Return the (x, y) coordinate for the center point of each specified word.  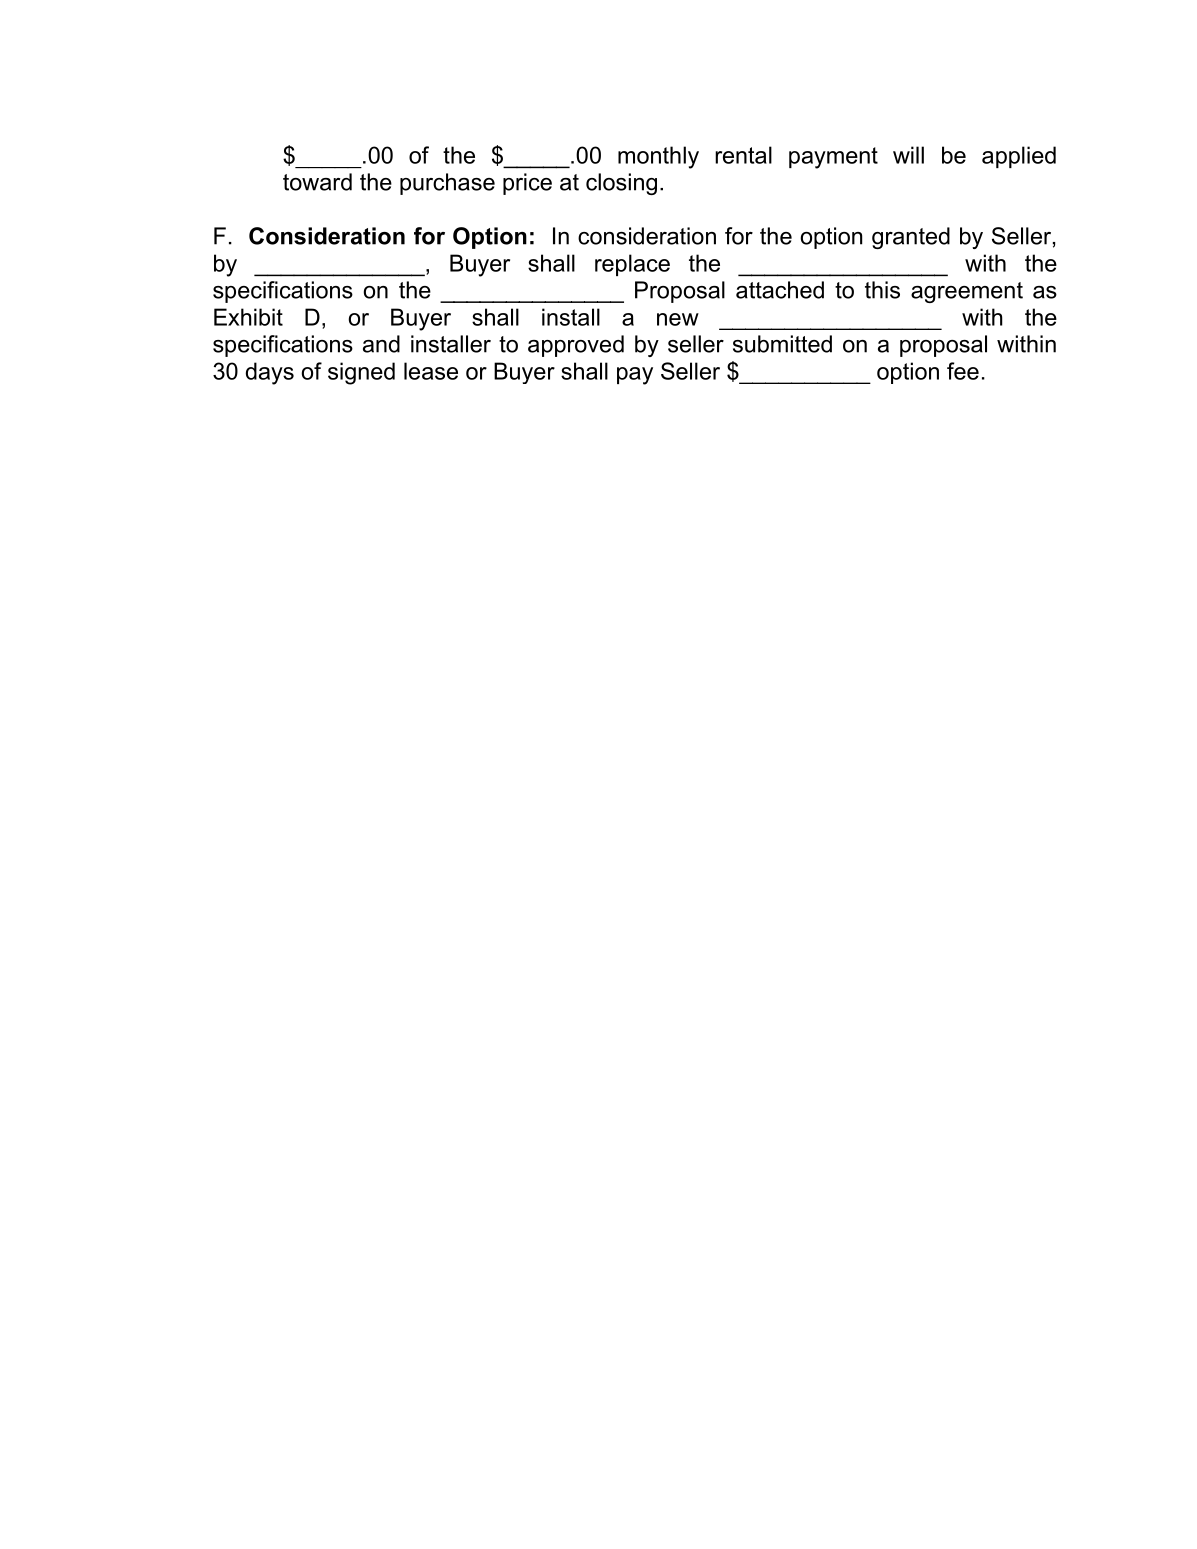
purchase (447, 184)
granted (911, 238)
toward (317, 182)
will (908, 155)
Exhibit (248, 317)
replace (632, 265)
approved (576, 346)
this (882, 290)
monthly (658, 157)
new (678, 319)
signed (361, 373)
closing (621, 184)
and (381, 344)
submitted (782, 344)
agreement (967, 292)
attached (780, 290)
